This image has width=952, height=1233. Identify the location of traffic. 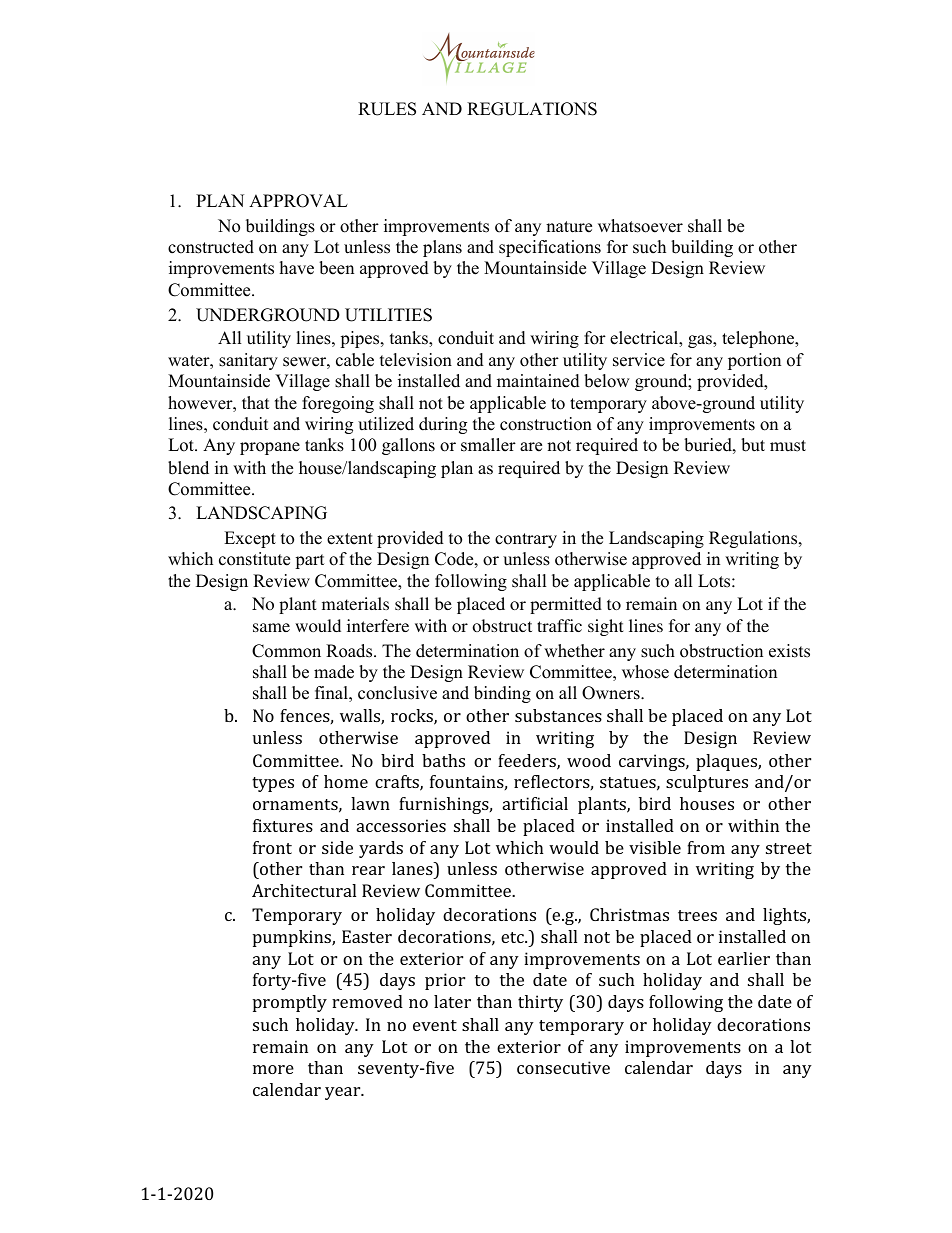
(559, 625).
